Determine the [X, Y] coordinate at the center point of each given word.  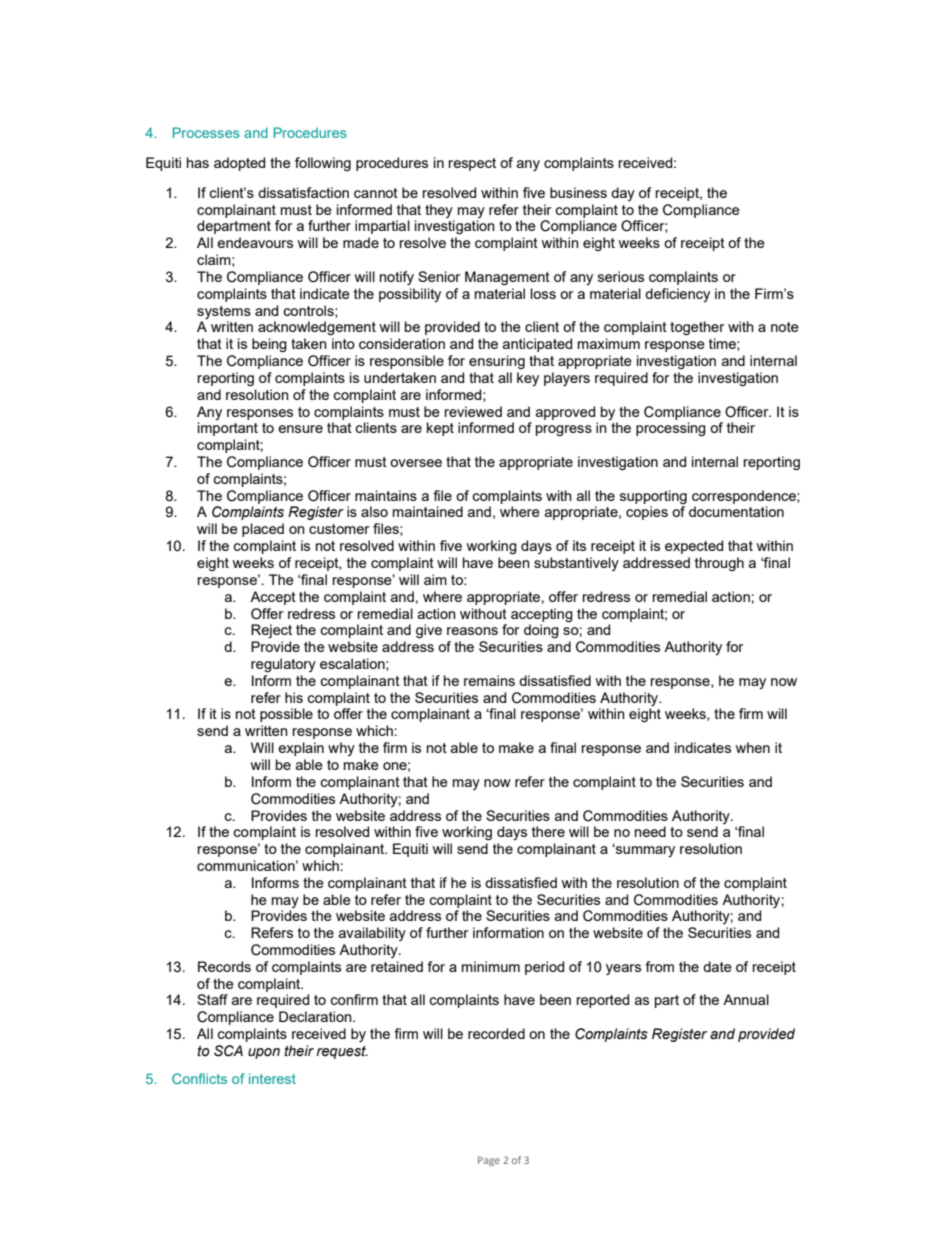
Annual [746, 999]
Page [489, 1161]
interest [272, 1078]
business [578, 192]
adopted [239, 164]
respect [472, 164]
